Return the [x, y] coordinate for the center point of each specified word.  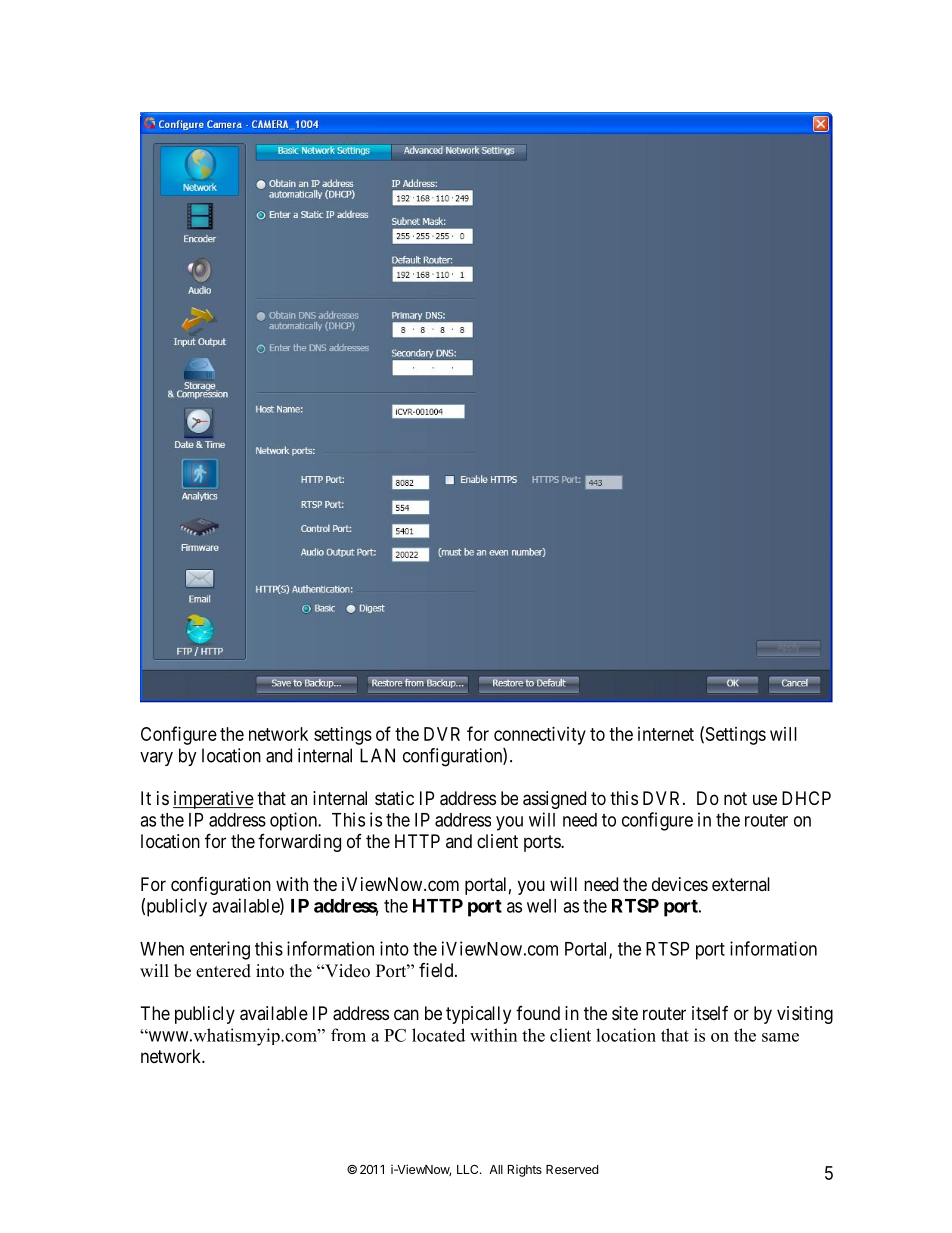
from [348, 1035]
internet [666, 734]
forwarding [299, 843]
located [438, 1035]
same [780, 1037]
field [437, 970]
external [741, 884]
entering [220, 950]
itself [710, 1013]
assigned [554, 800]
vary [156, 759]
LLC [469, 1169]
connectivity [540, 736]
